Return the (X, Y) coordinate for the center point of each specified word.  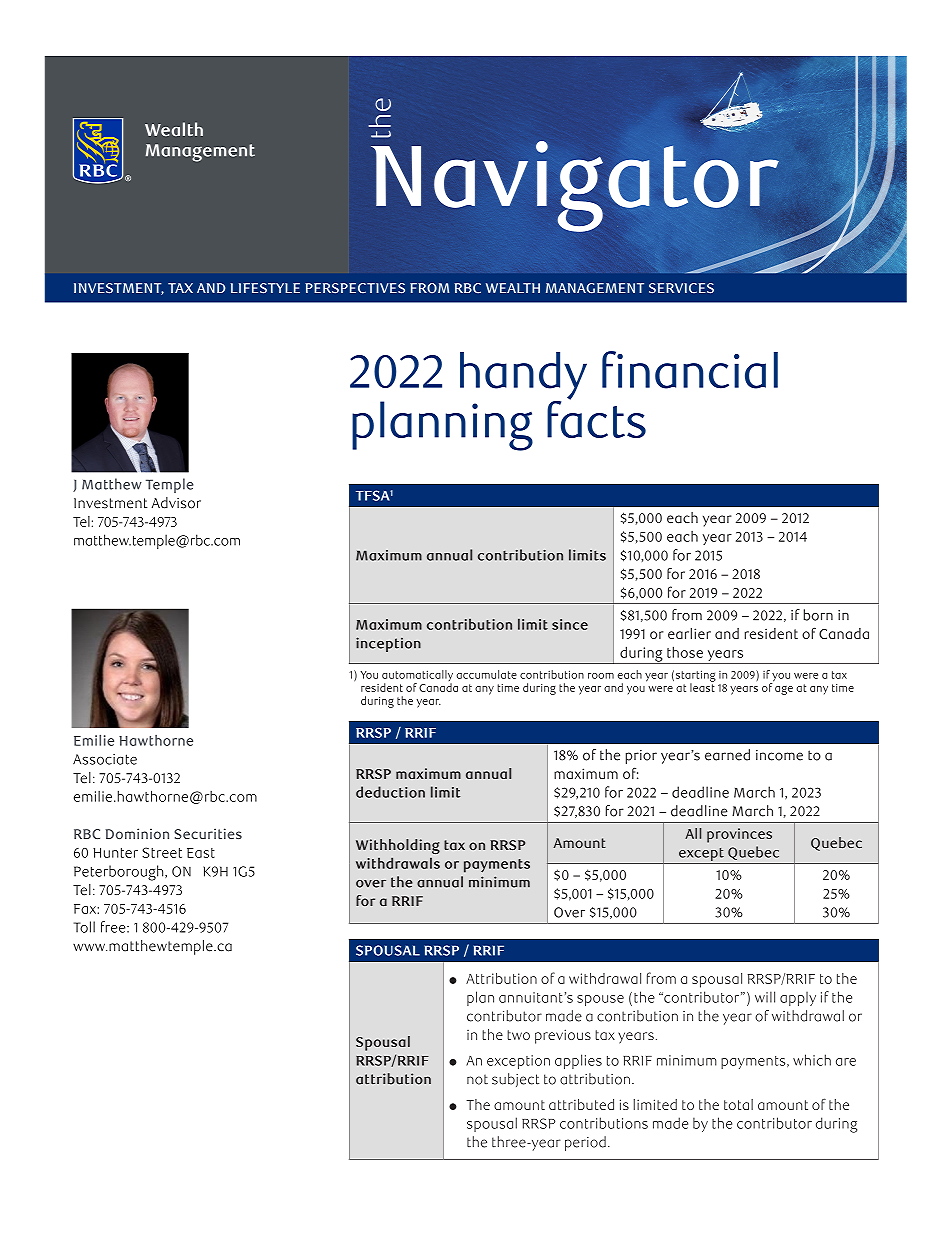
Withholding (398, 846)
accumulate (486, 674)
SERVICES (681, 288)
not (477, 1079)
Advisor (176, 503)
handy (523, 377)
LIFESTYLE (265, 288)
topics (136, 625)
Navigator (575, 186)
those (685, 652)
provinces (739, 835)
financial (690, 370)
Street (162, 852)
